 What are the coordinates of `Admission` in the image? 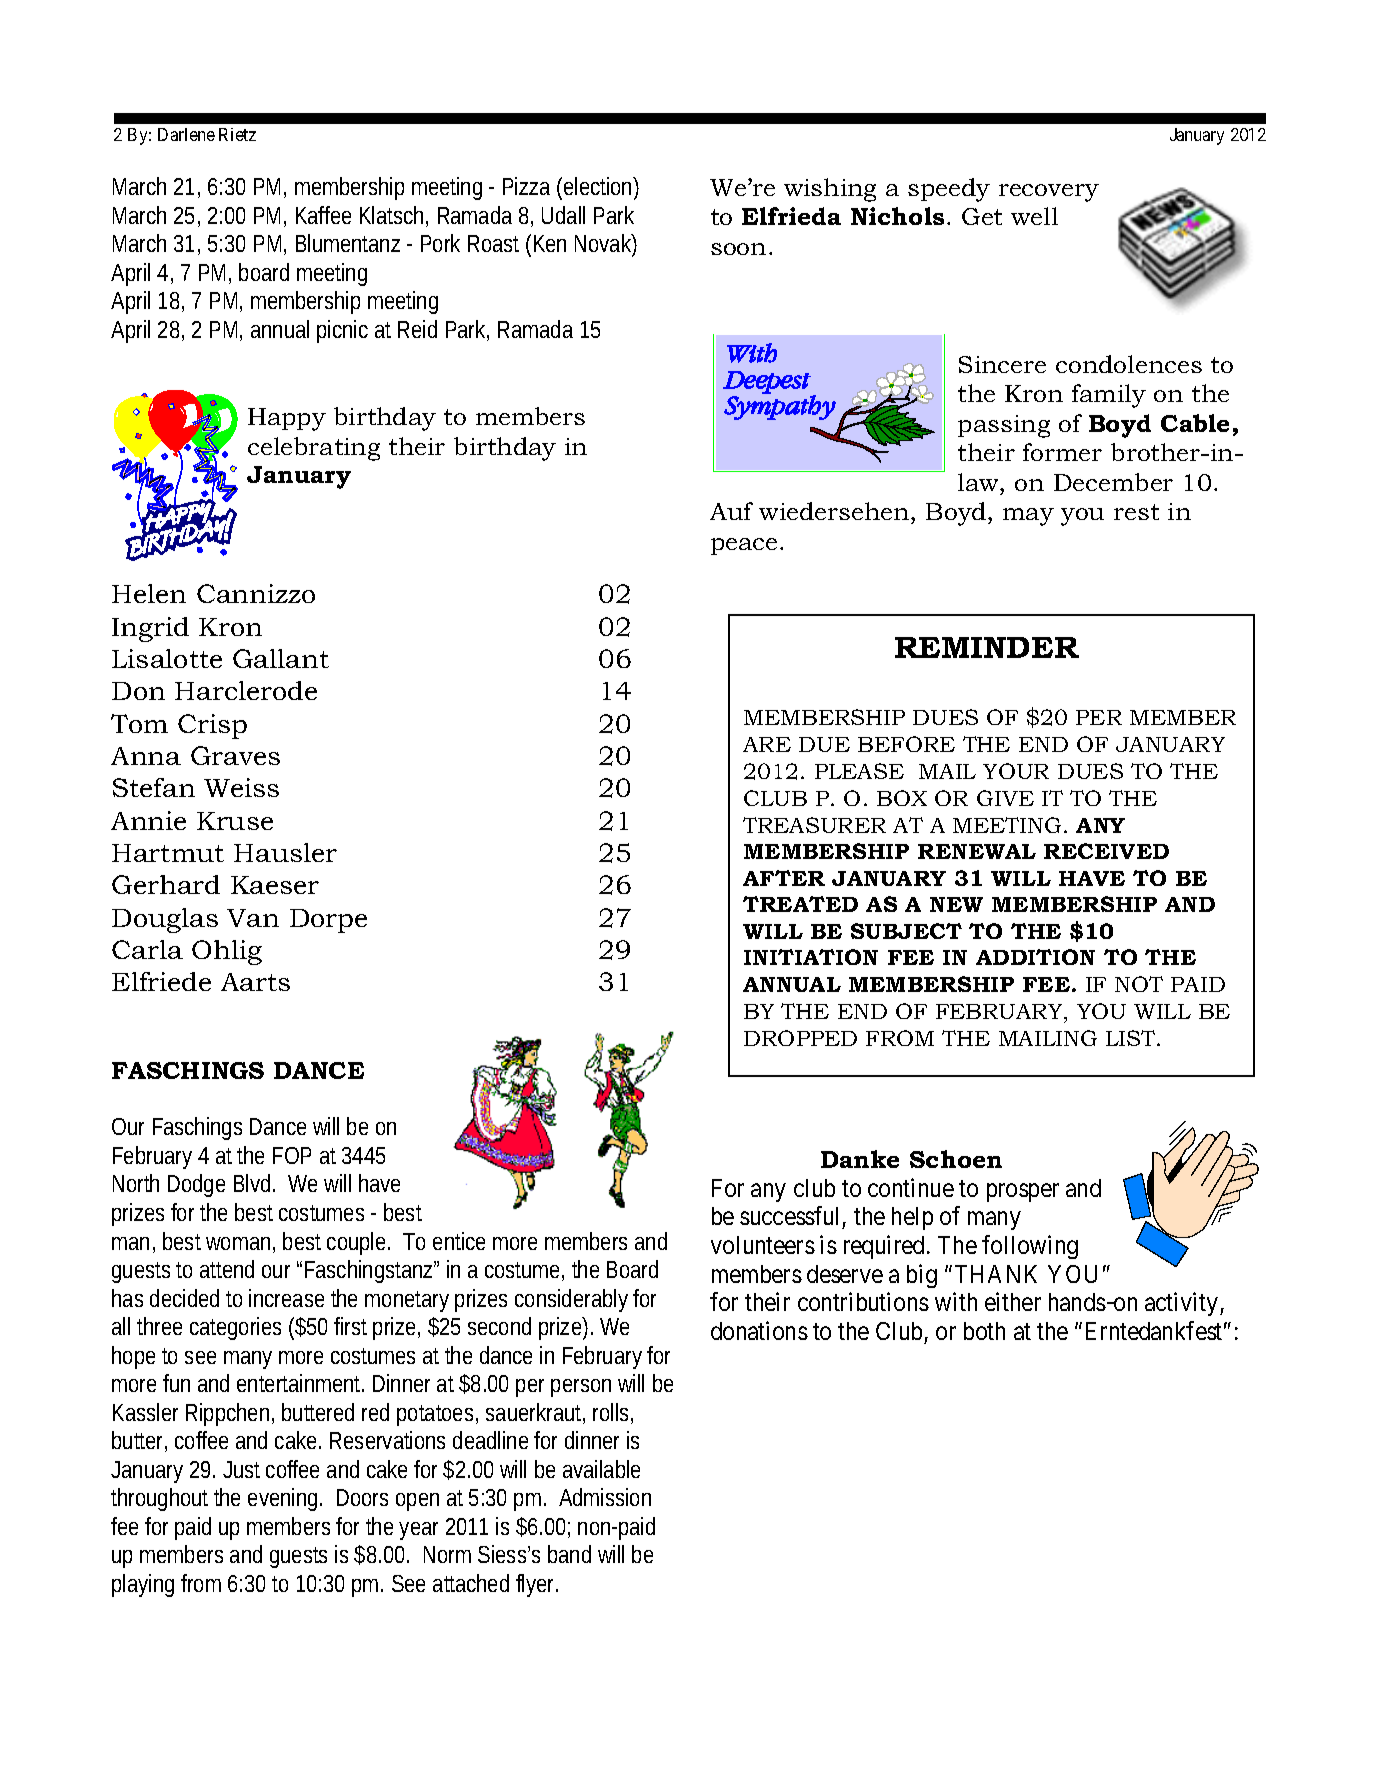 It's located at (605, 1497).
